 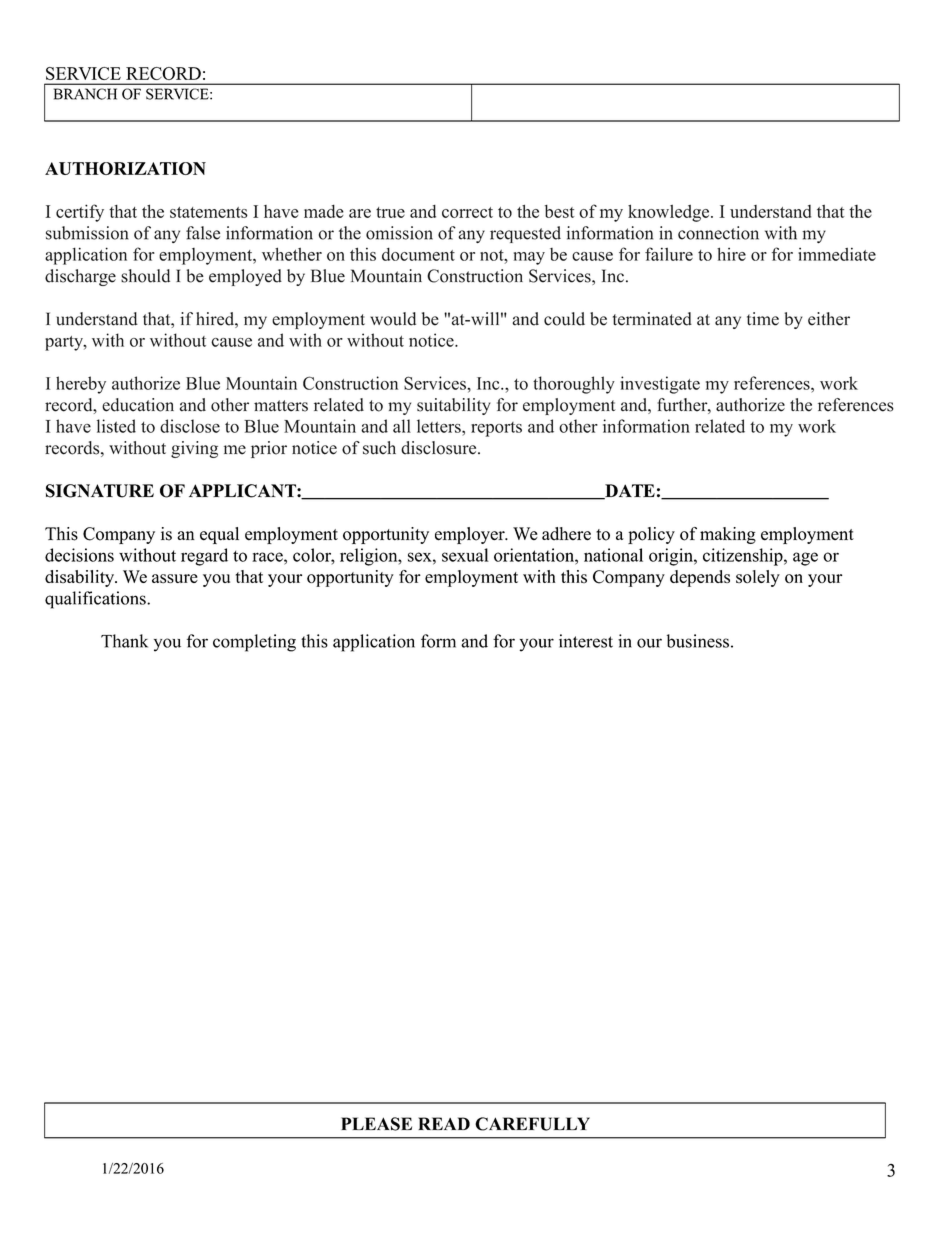 What do you see at coordinates (465, 555) in the screenshot?
I see `sexual` at bounding box center [465, 555].
